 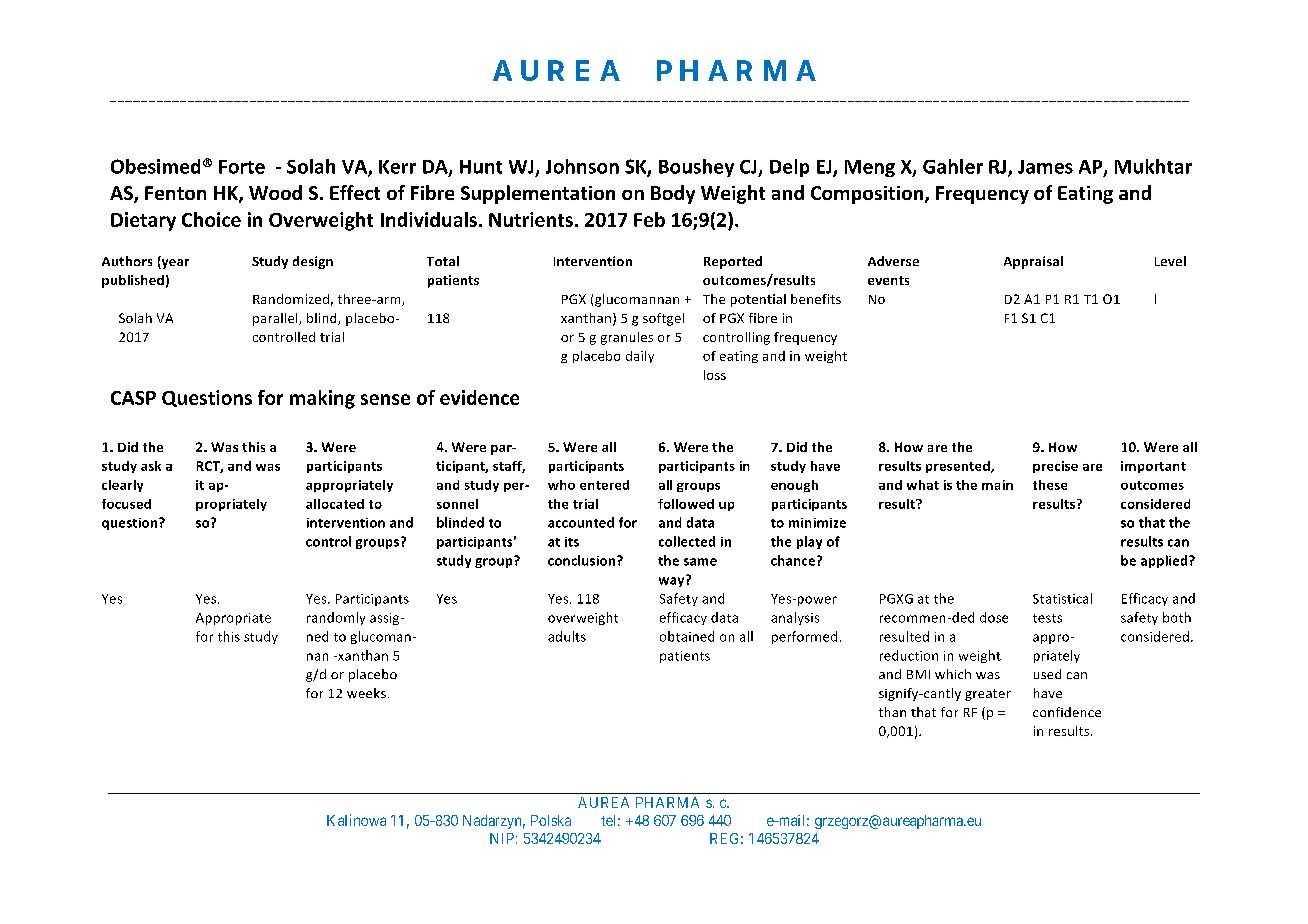 I want to click on Body, so click(x=673, y=194).
